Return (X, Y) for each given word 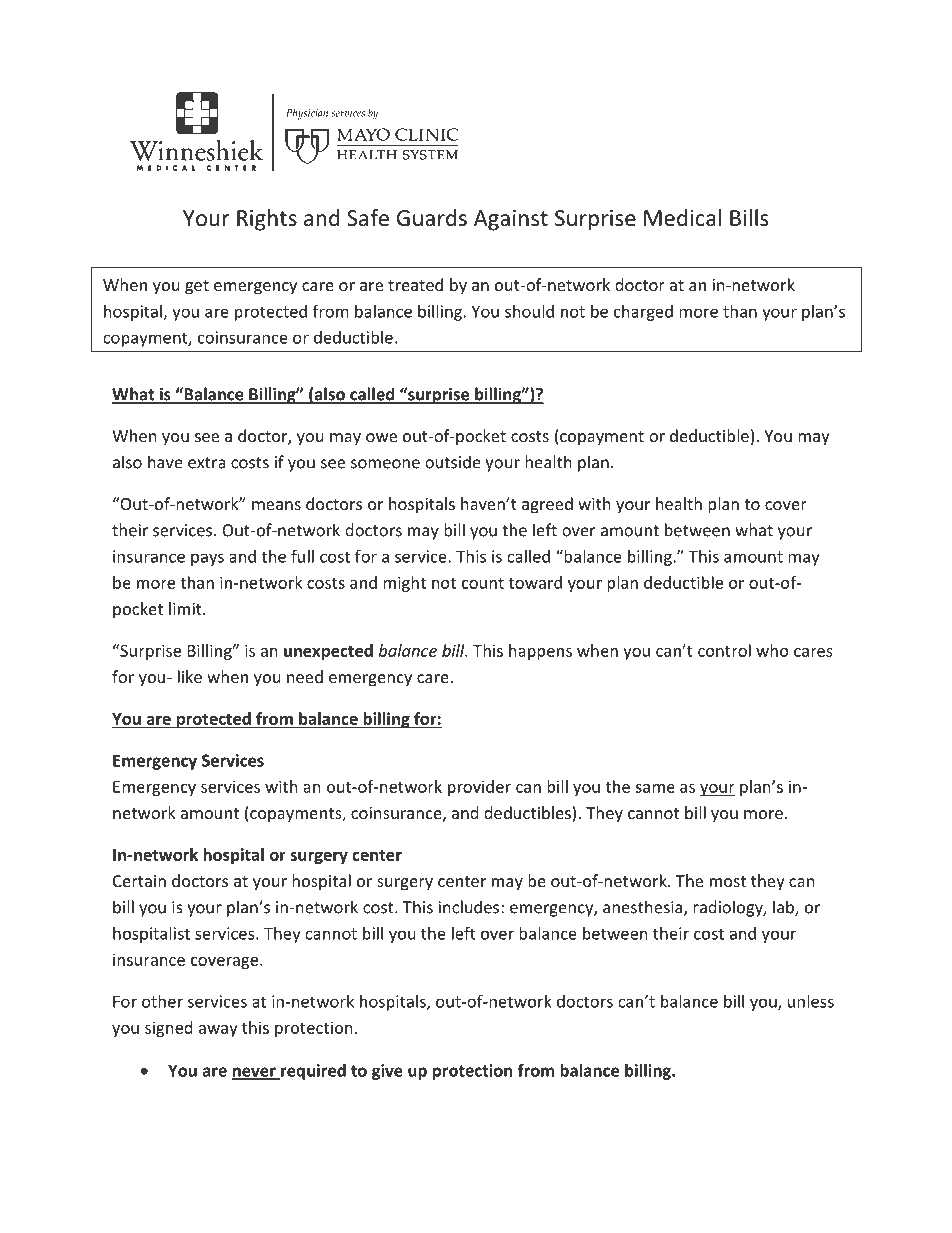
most (728, 881)
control (724, 650)
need (305, 676)
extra (207, 463)
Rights (267, 220)
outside (453, 462)
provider (479, 788)
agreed (547, 505)
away (218, 1031)
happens (540, 652)
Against (511, 220)
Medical (682, 218)
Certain (139, 881)
